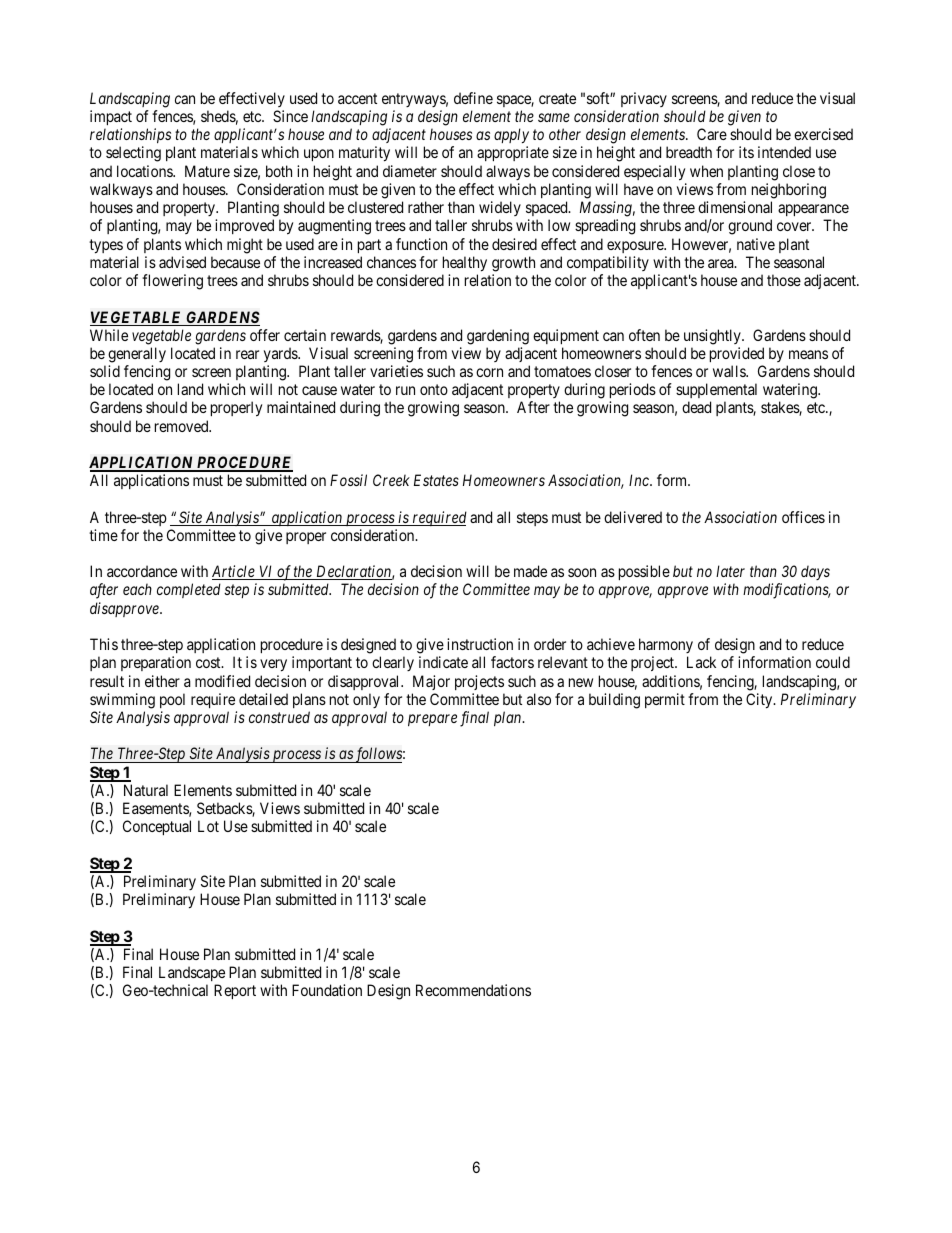 This screenshot has height=1233, width=952. What do you see at coordinates (111, 117) in the screenshot?
I see `impact` at bounding box center [111, 117].
